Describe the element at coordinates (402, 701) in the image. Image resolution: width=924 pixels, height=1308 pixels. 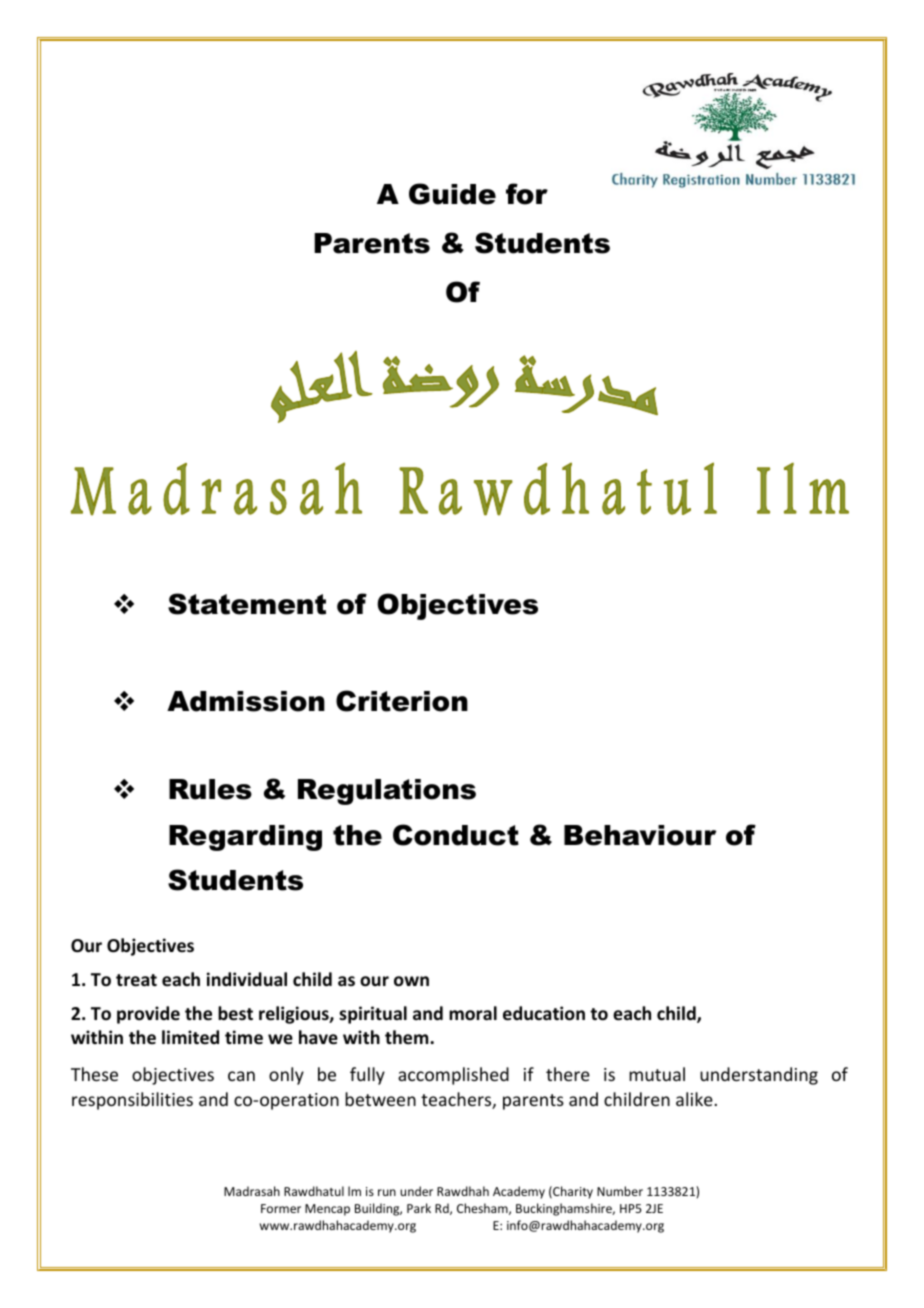
I see `Criterion` at that location.
